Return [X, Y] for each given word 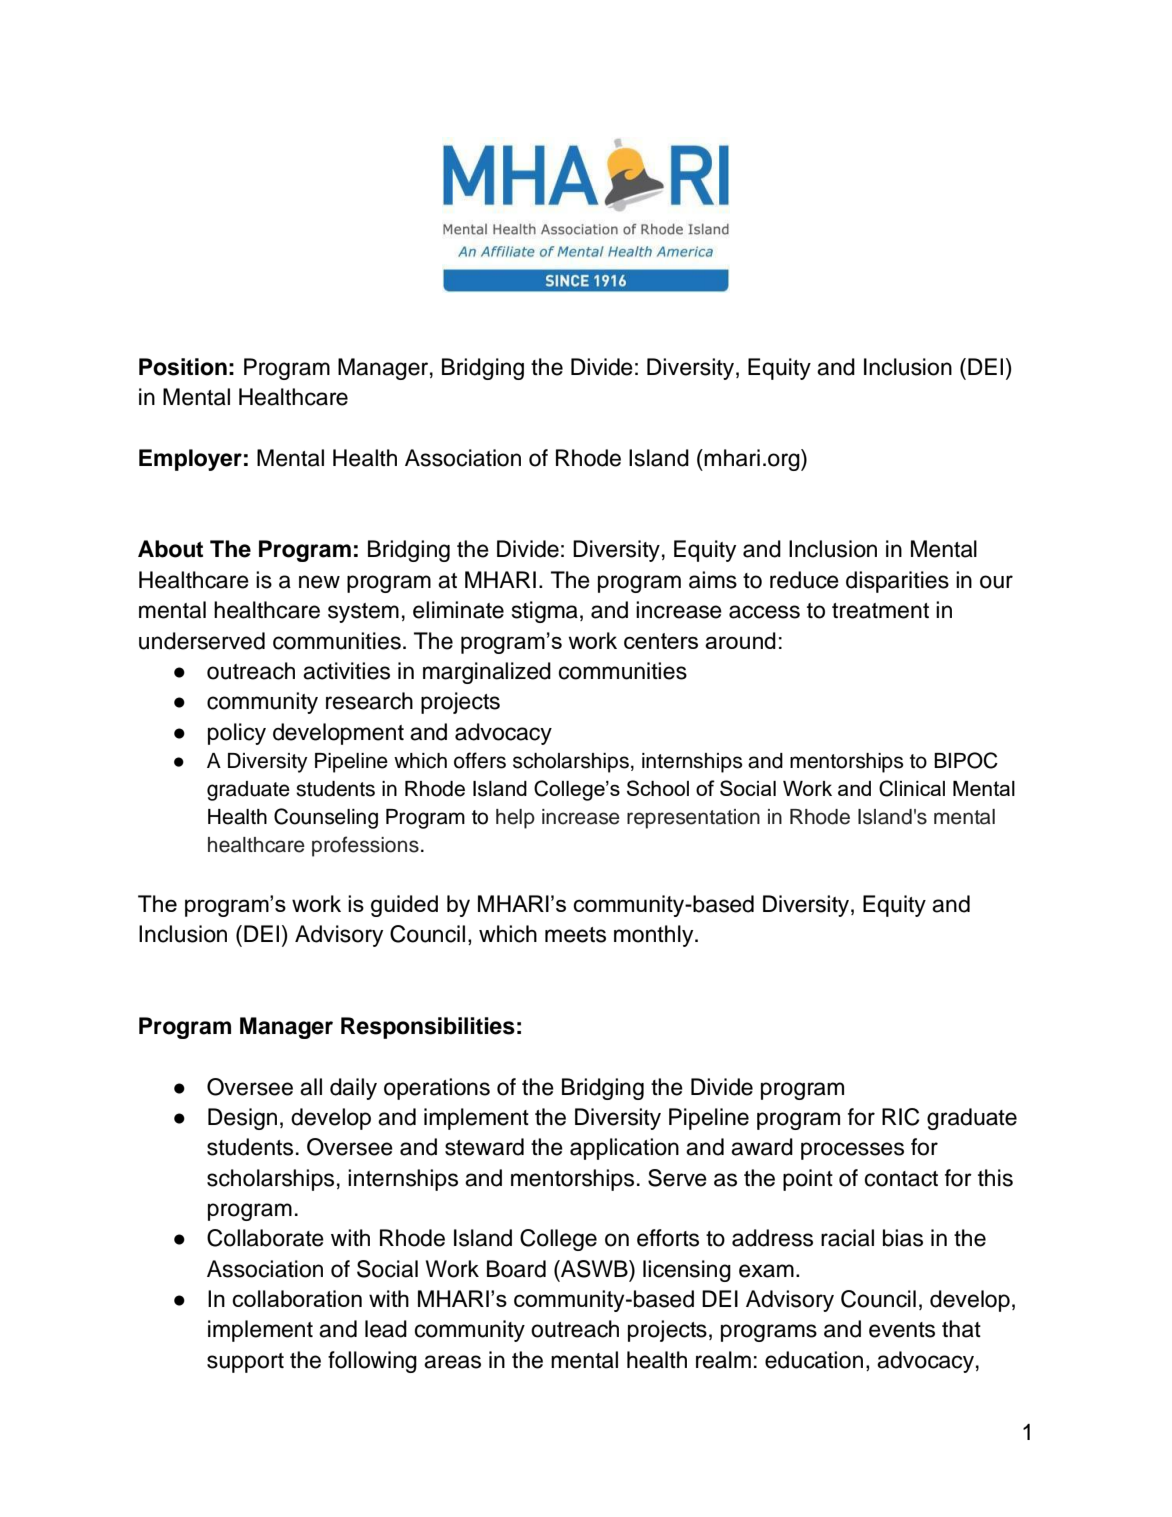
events [902, 1330]
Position [183, 367]
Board [516, 1269]
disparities [897, 582]
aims [713, 580]
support [245, 1363]
